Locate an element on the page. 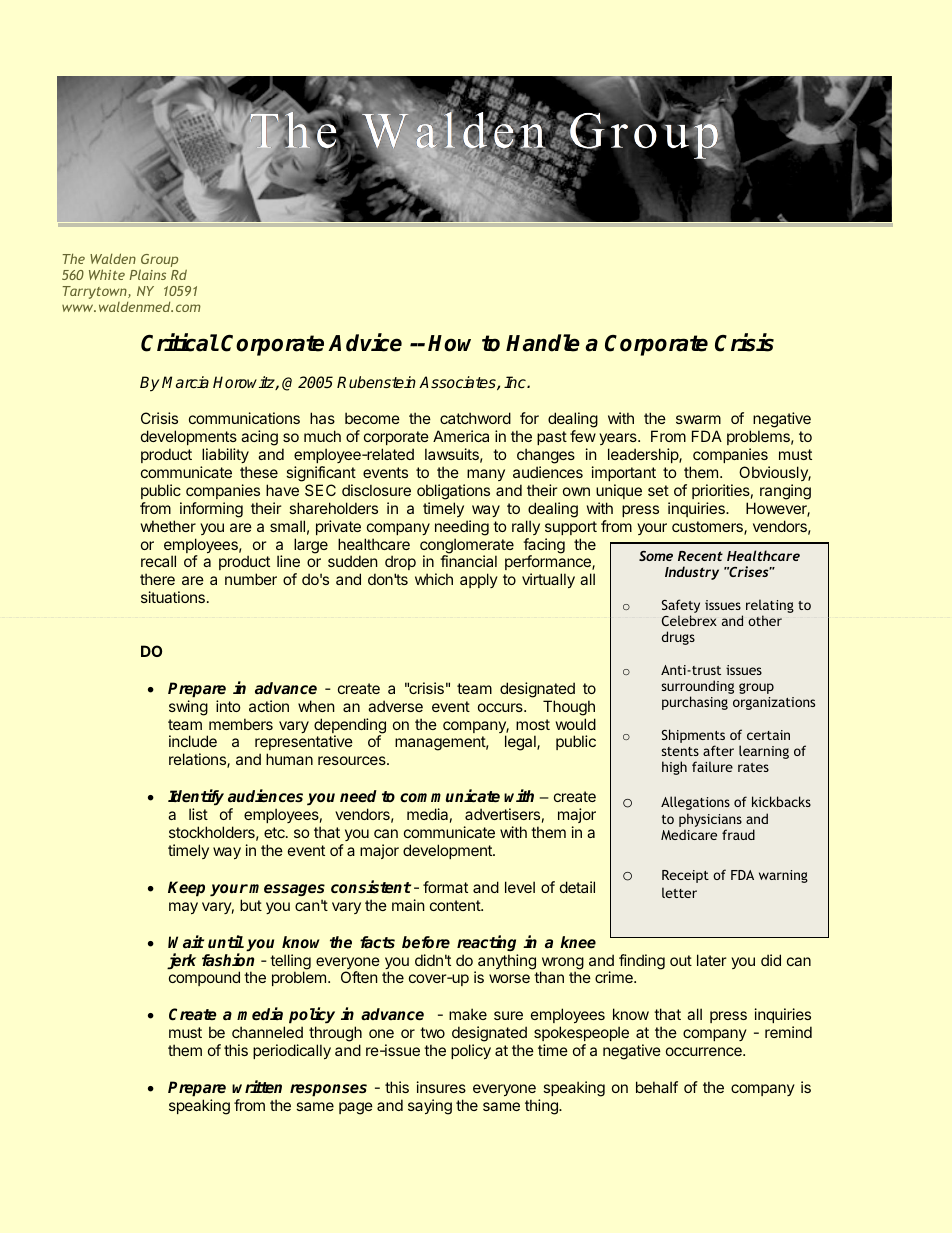 This document has height=1233, width=952. channeled is located at coordinates (267, 1032).
